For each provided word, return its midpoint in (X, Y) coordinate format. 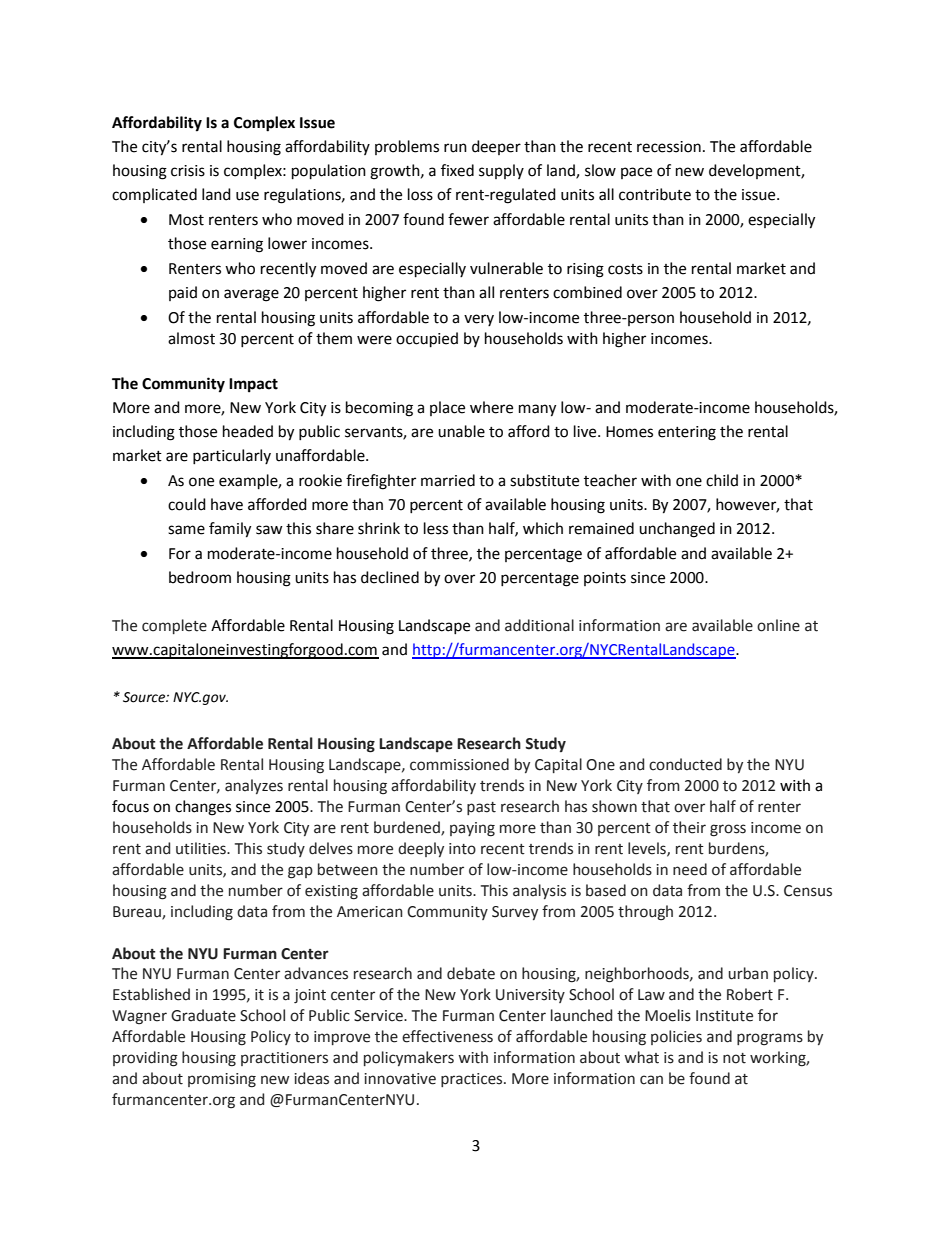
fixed (457, 170)
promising (222, 1080)
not (734, 1058)
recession (669, 147)
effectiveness (447, 1036)
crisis (188, 171)
